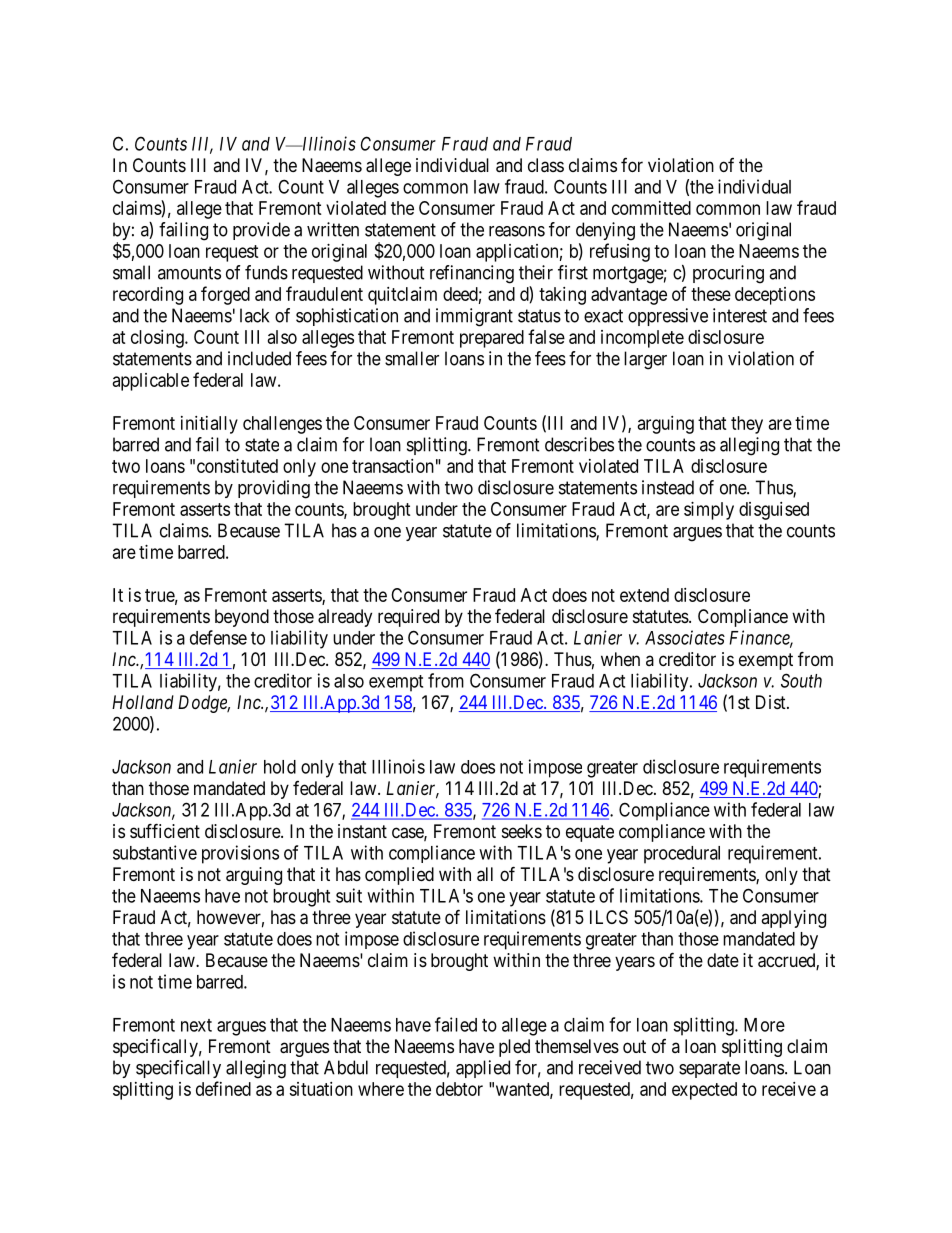 The image size is (952, 1233). Describe the element at coordinates (517, 231) in the document. I see `reasons` at that location.
